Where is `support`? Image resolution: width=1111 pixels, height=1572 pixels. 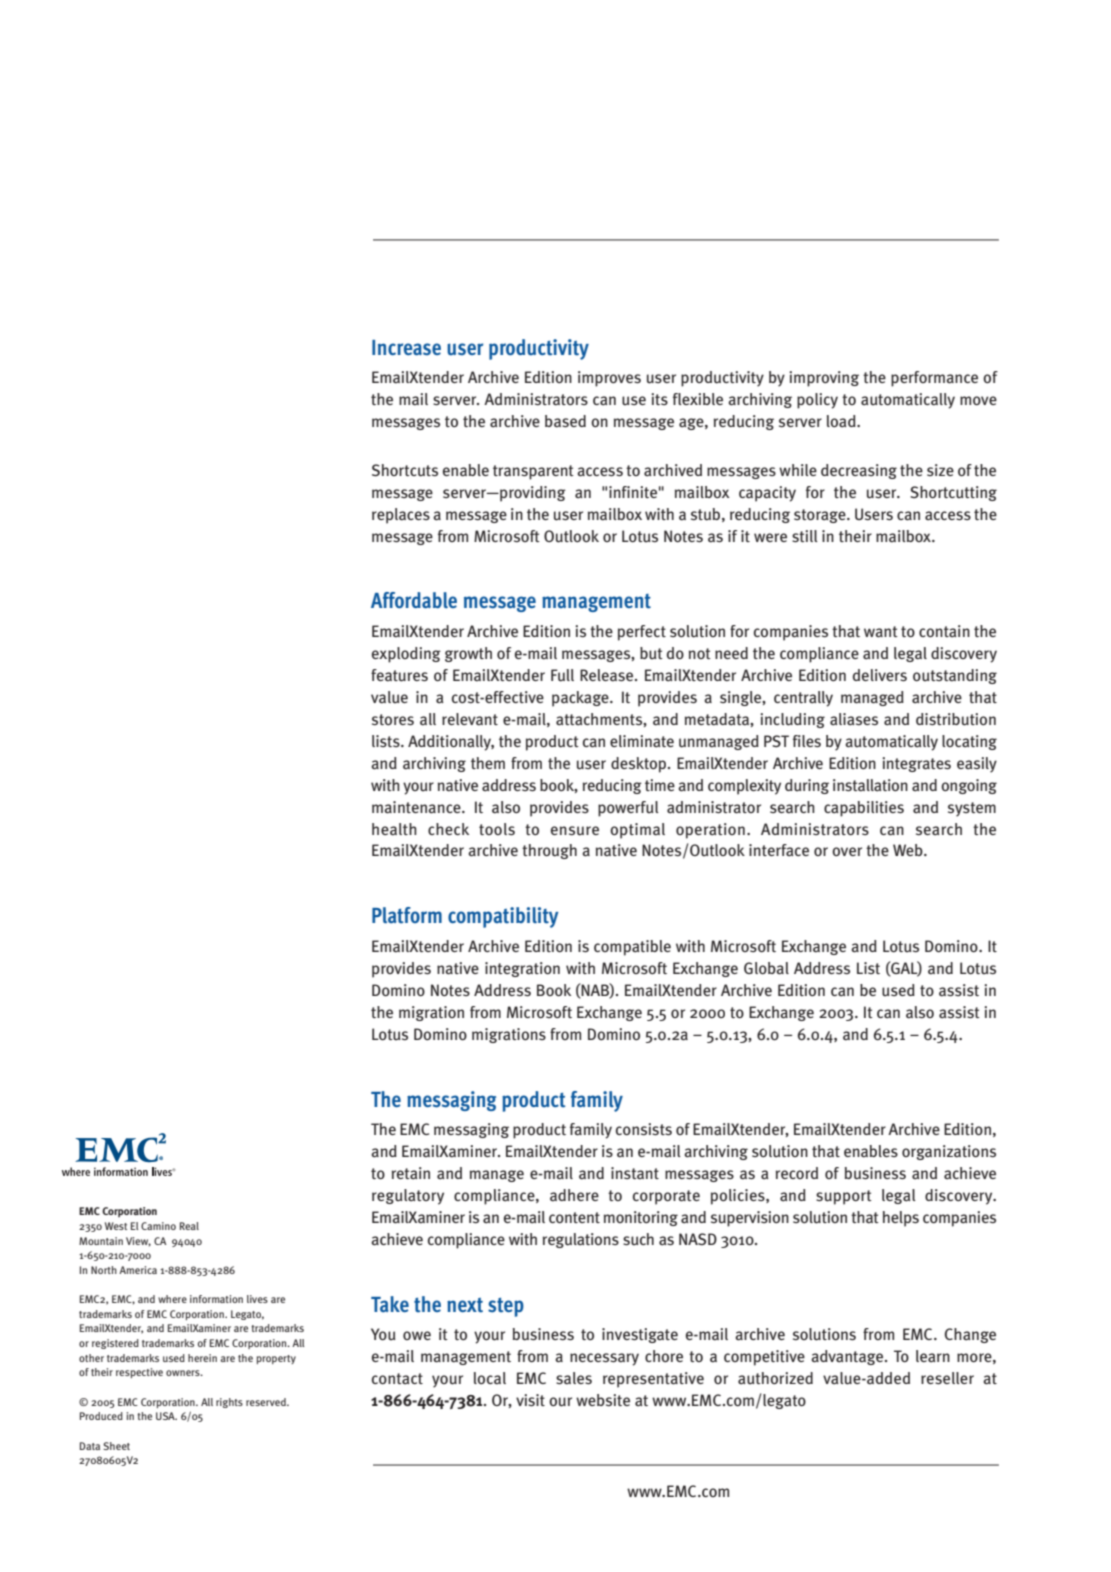
support is located at coordinates (844, 1197).
